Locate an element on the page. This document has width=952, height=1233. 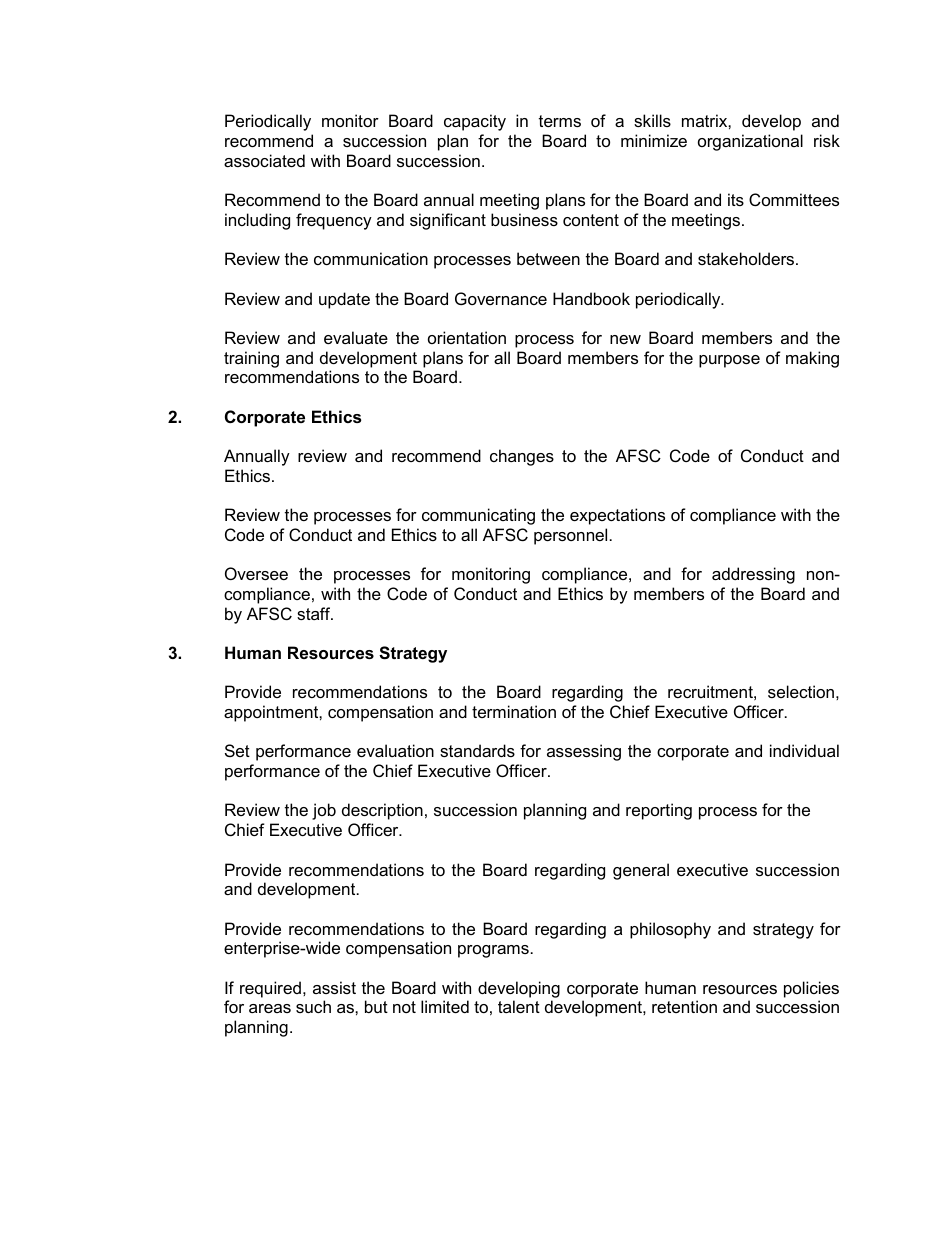
personnel is located at coordinates (570, 536).
